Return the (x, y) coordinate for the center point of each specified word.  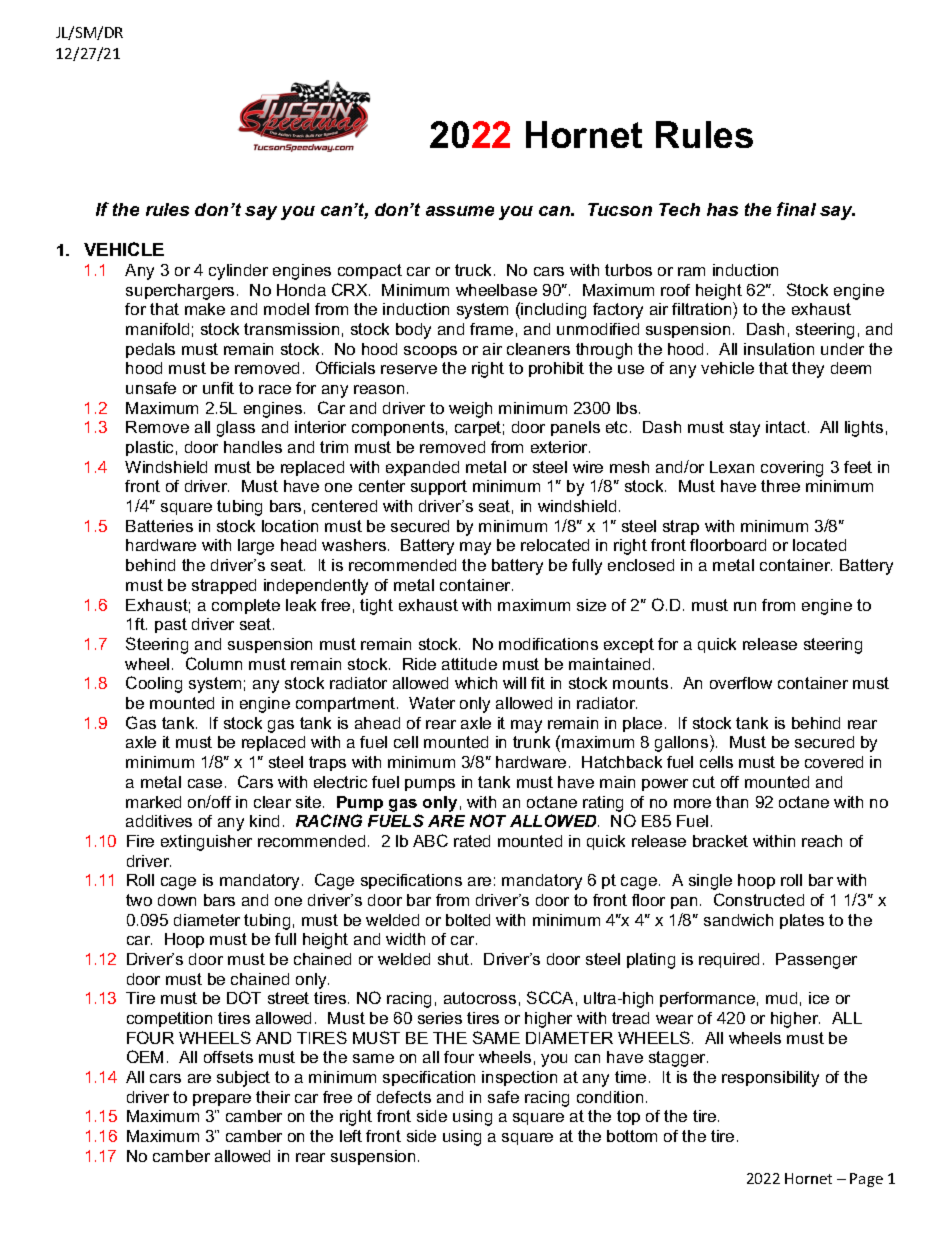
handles (253, 447)
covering (792, 469)
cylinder (238, 272)
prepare (222, 1100)
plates (802, 921)
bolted (468, 920)
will (514, 683)
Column (214, 663)
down (177, 900)
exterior (560, 447)
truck (475, 270)
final (796, 209)
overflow (741, 683)
